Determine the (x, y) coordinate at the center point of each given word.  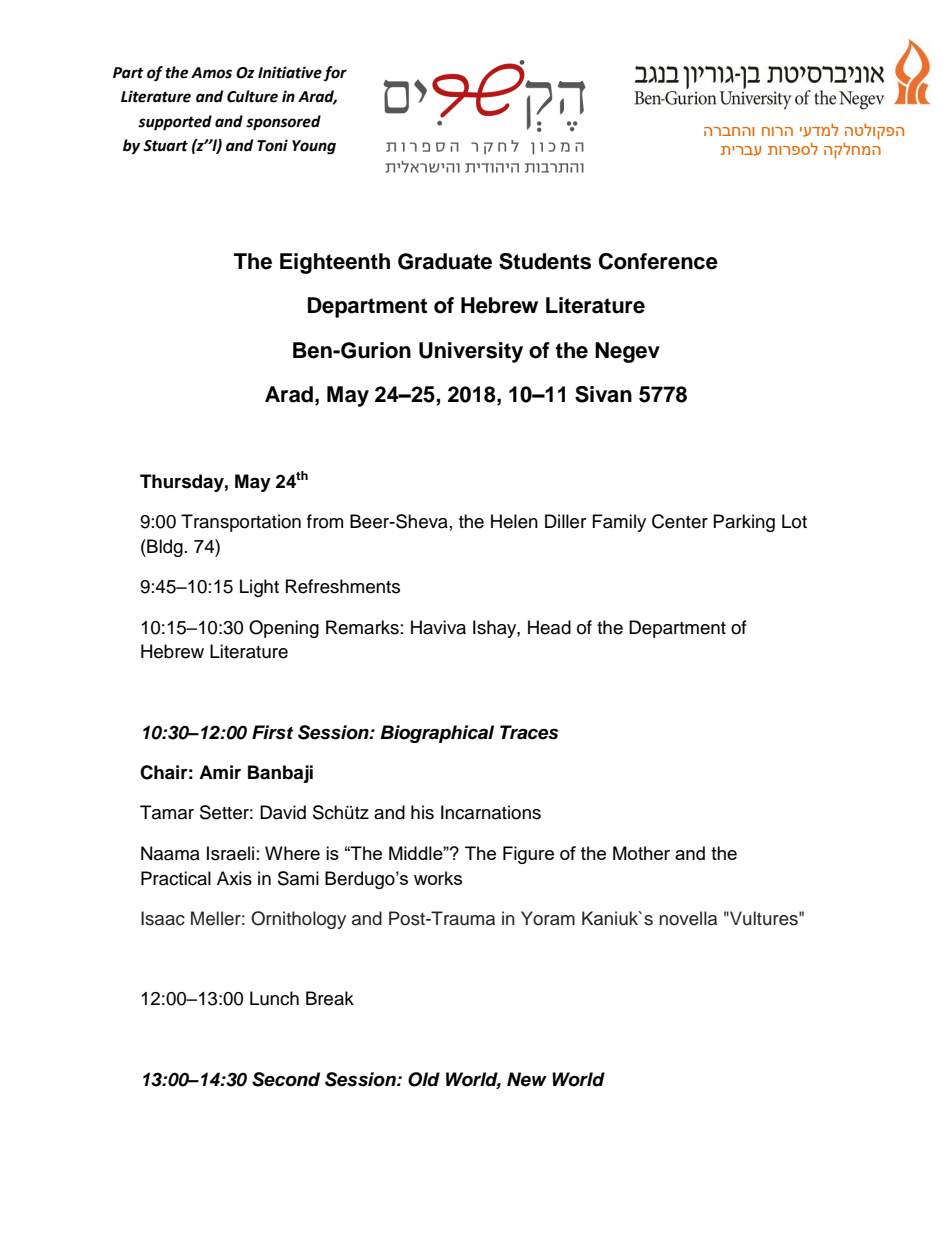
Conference (658, 261)
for (335, 73)
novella (688, 918)
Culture (252, 96)
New (527, 1079)
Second (286, 1079)
